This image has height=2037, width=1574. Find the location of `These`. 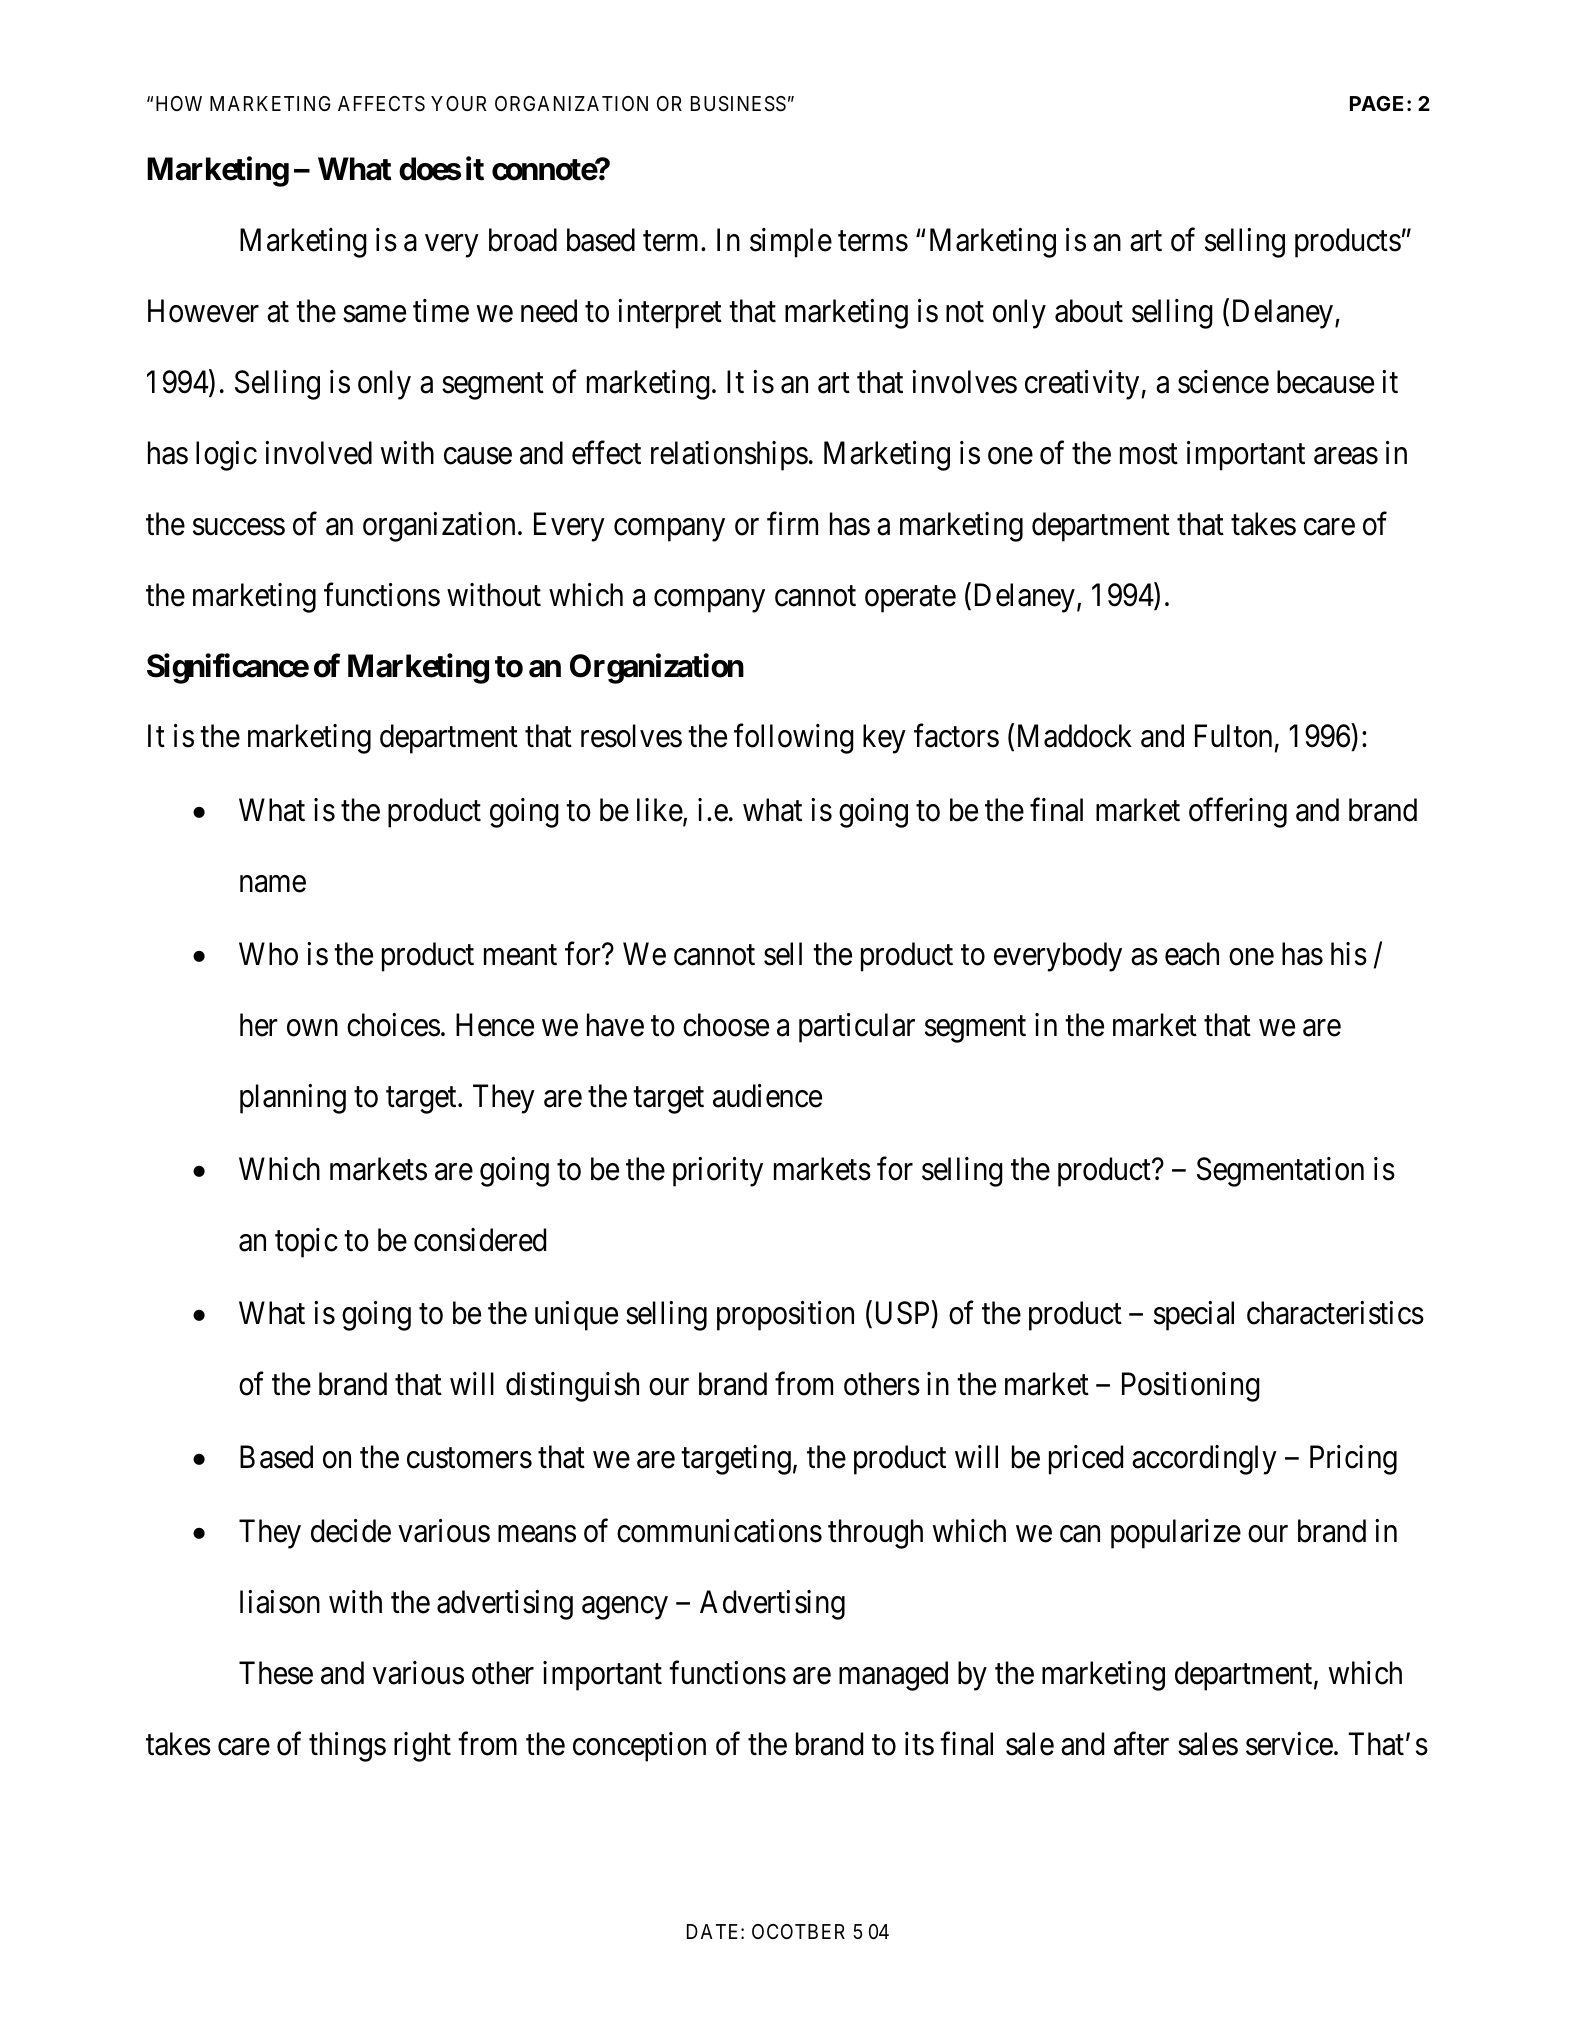

These is located at coordinates (276, 1673).
